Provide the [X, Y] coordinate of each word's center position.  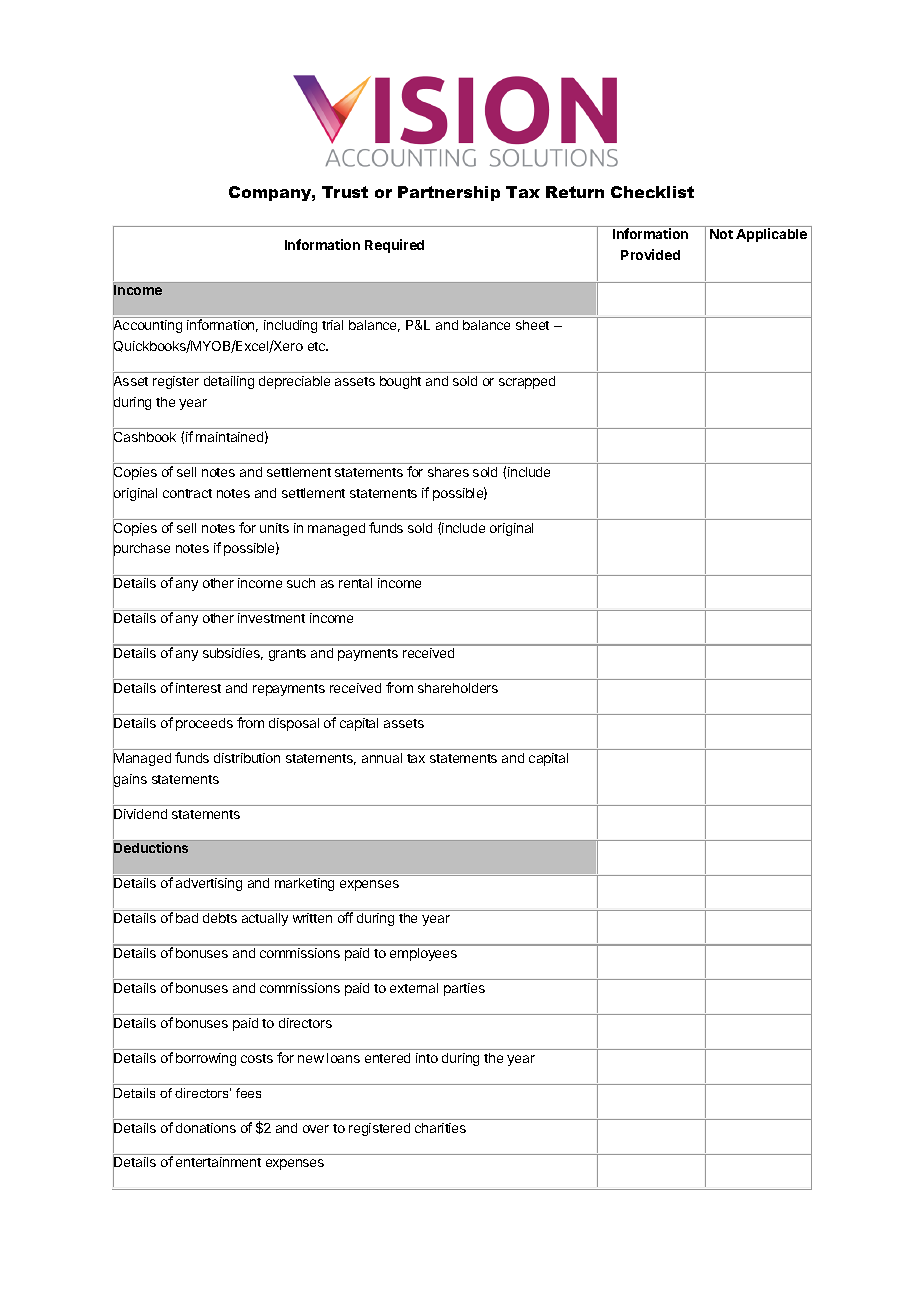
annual [382, 758]
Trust [345, 192]
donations [206, 1128]
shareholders [458, 688]
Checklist [652, 192]
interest [198, 688]
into [427, 1058]
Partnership [449, 193]
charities [440, 1128]
